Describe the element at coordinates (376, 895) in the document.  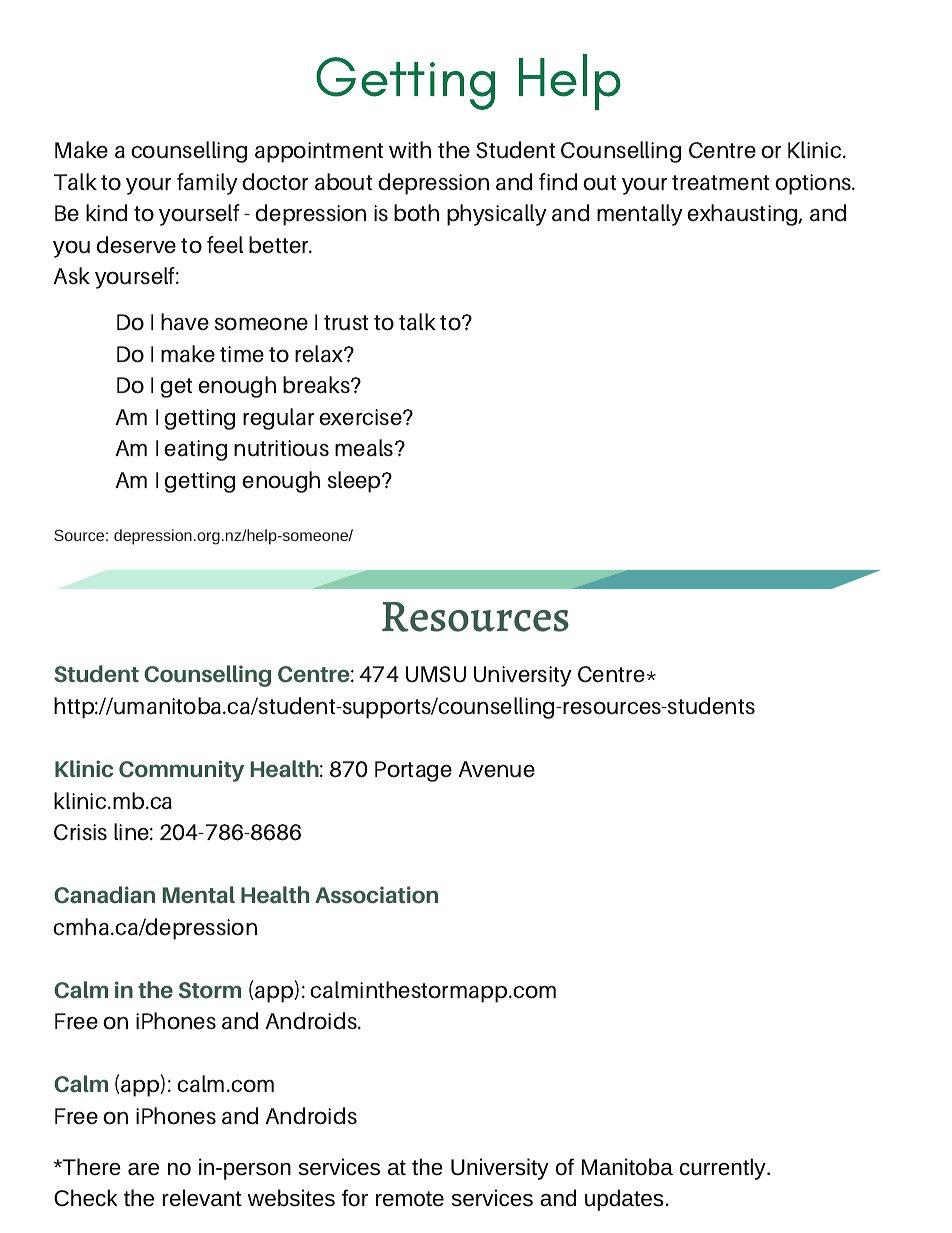
I see `Association` at that location.
